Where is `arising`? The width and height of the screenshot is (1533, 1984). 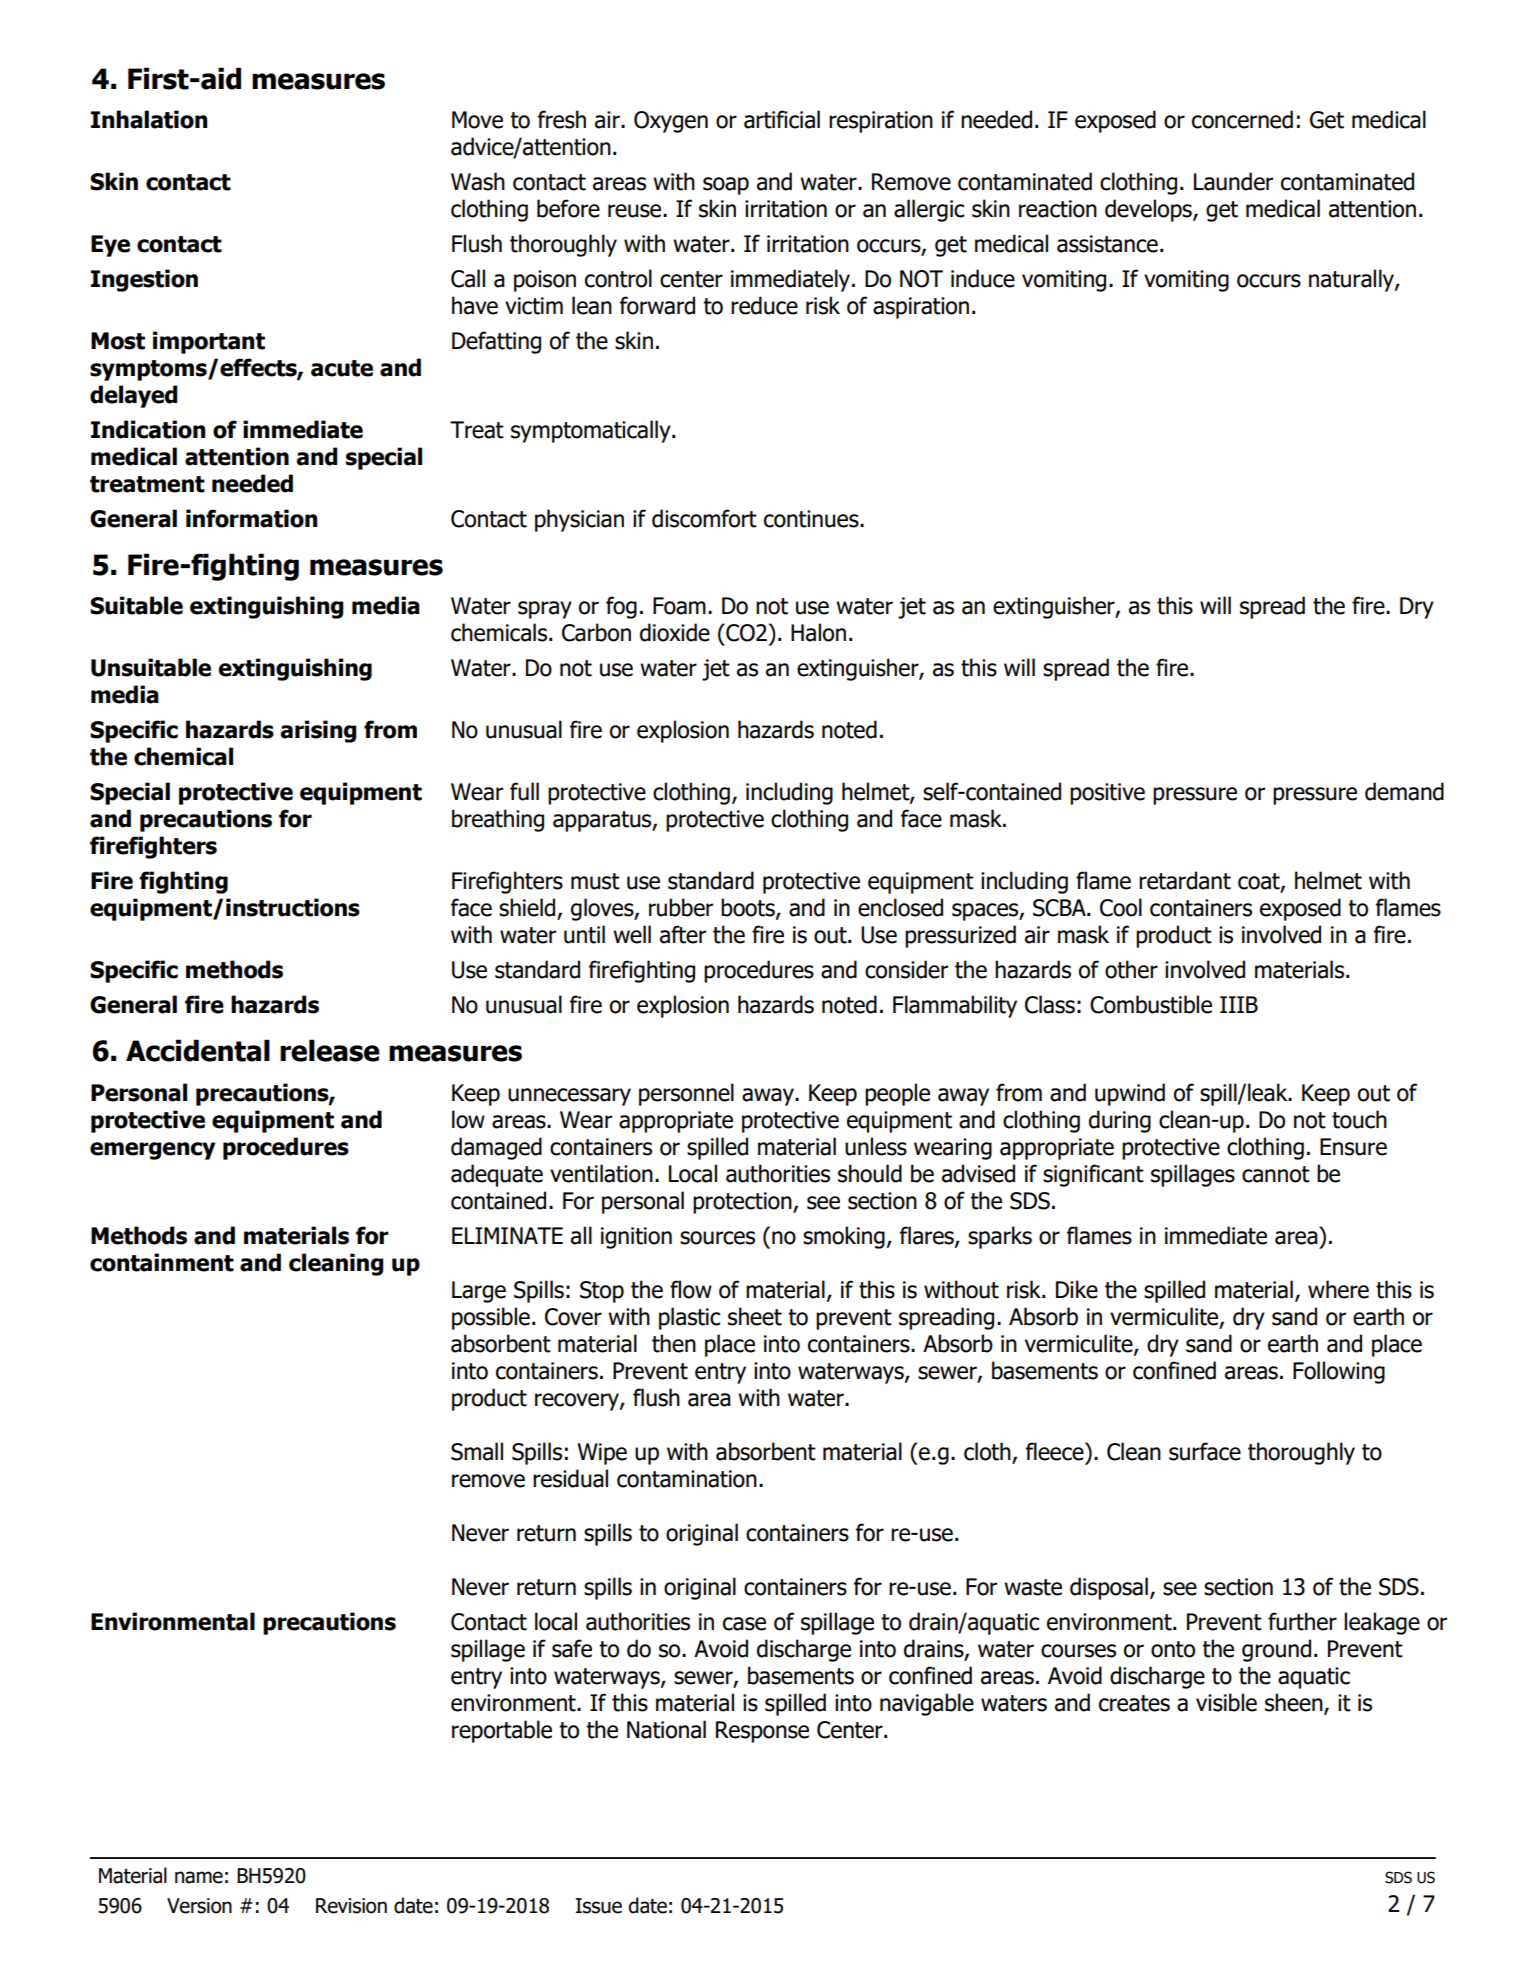
arising is located at coordinates (318, 731).
